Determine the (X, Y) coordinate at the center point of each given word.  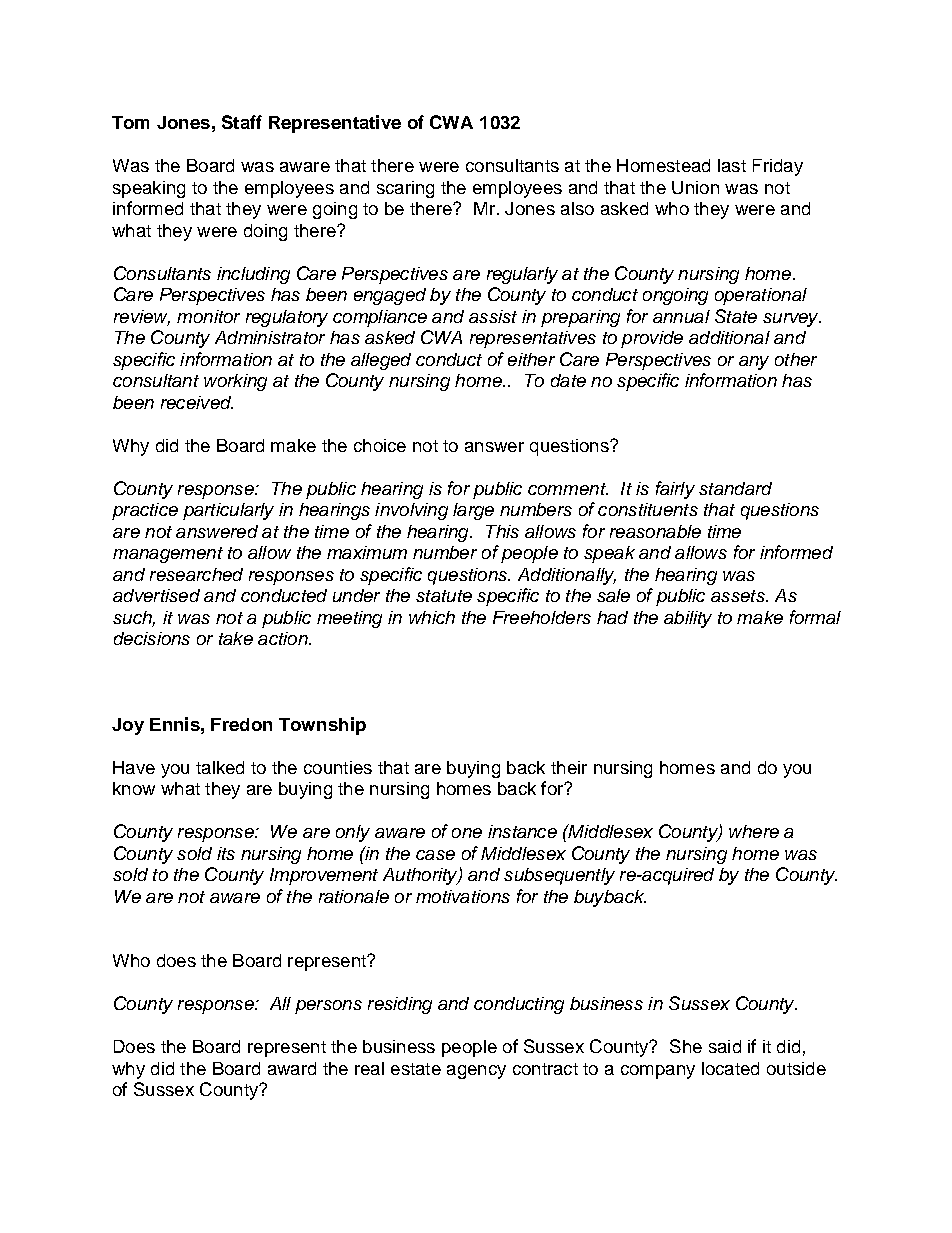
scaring (405, 189)
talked (220, 767)
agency (476, 1072)
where (754, 831)
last (732, 165)
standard (735, 488)
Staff (242, 122)
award (292, 1068)
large (473, 511)
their (569, 767)
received (197, 402)
